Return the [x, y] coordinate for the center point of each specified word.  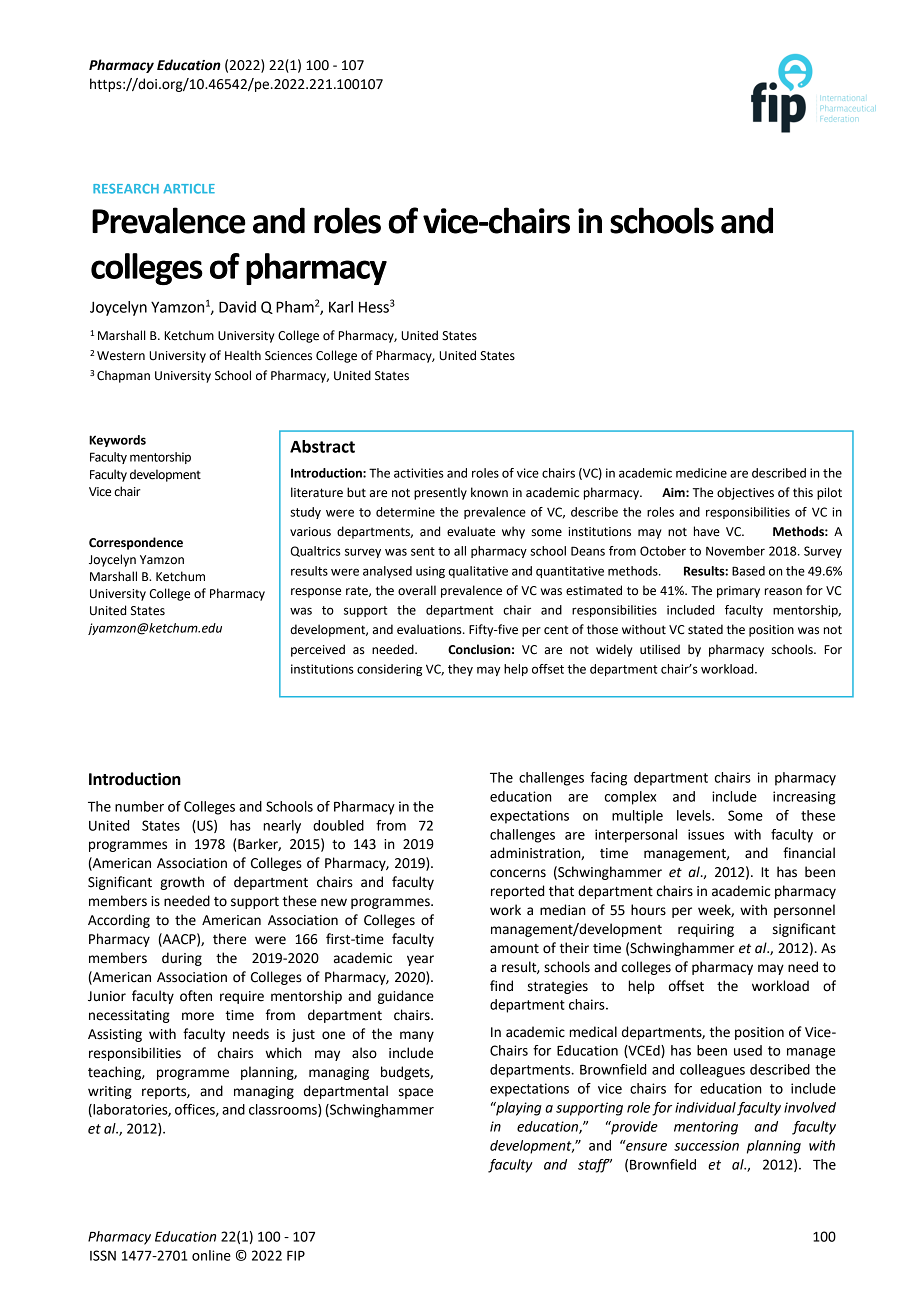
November [735, 551]
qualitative [478, 572]
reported [517, 892]
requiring [706, 930]
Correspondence [136, 543]
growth [182, 883]
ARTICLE [189, 189]
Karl [341, 307]
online [211, 1255]
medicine [701, 473]
